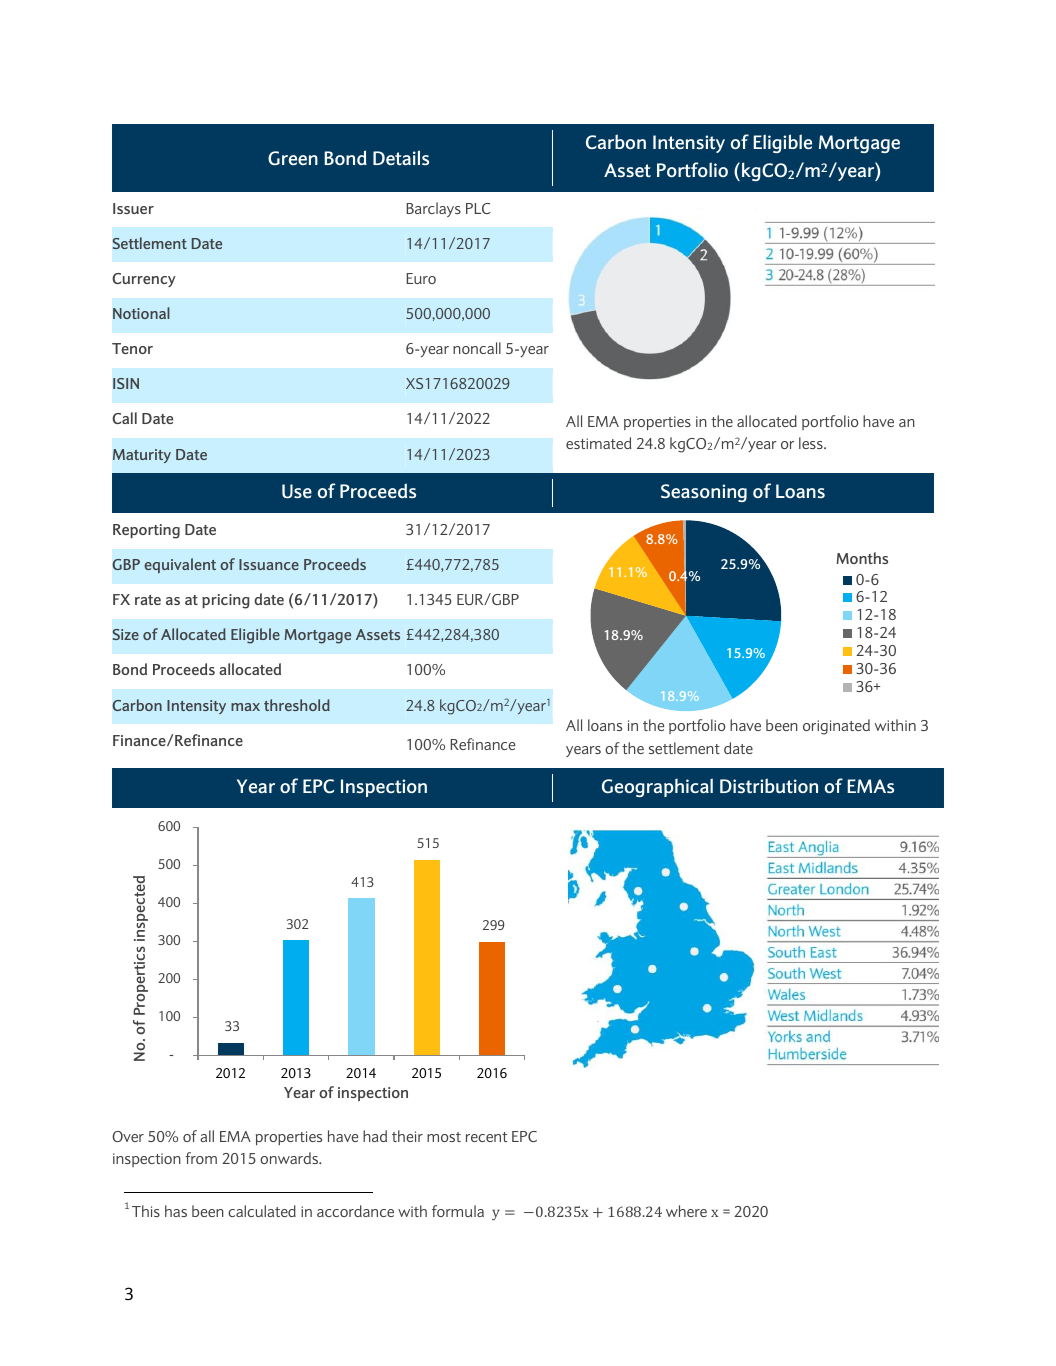 This screenshot has height=1366, width=1056. Describe the element at coordinates (133, 208) in the screenshot. I see `Issuer` at that location.
